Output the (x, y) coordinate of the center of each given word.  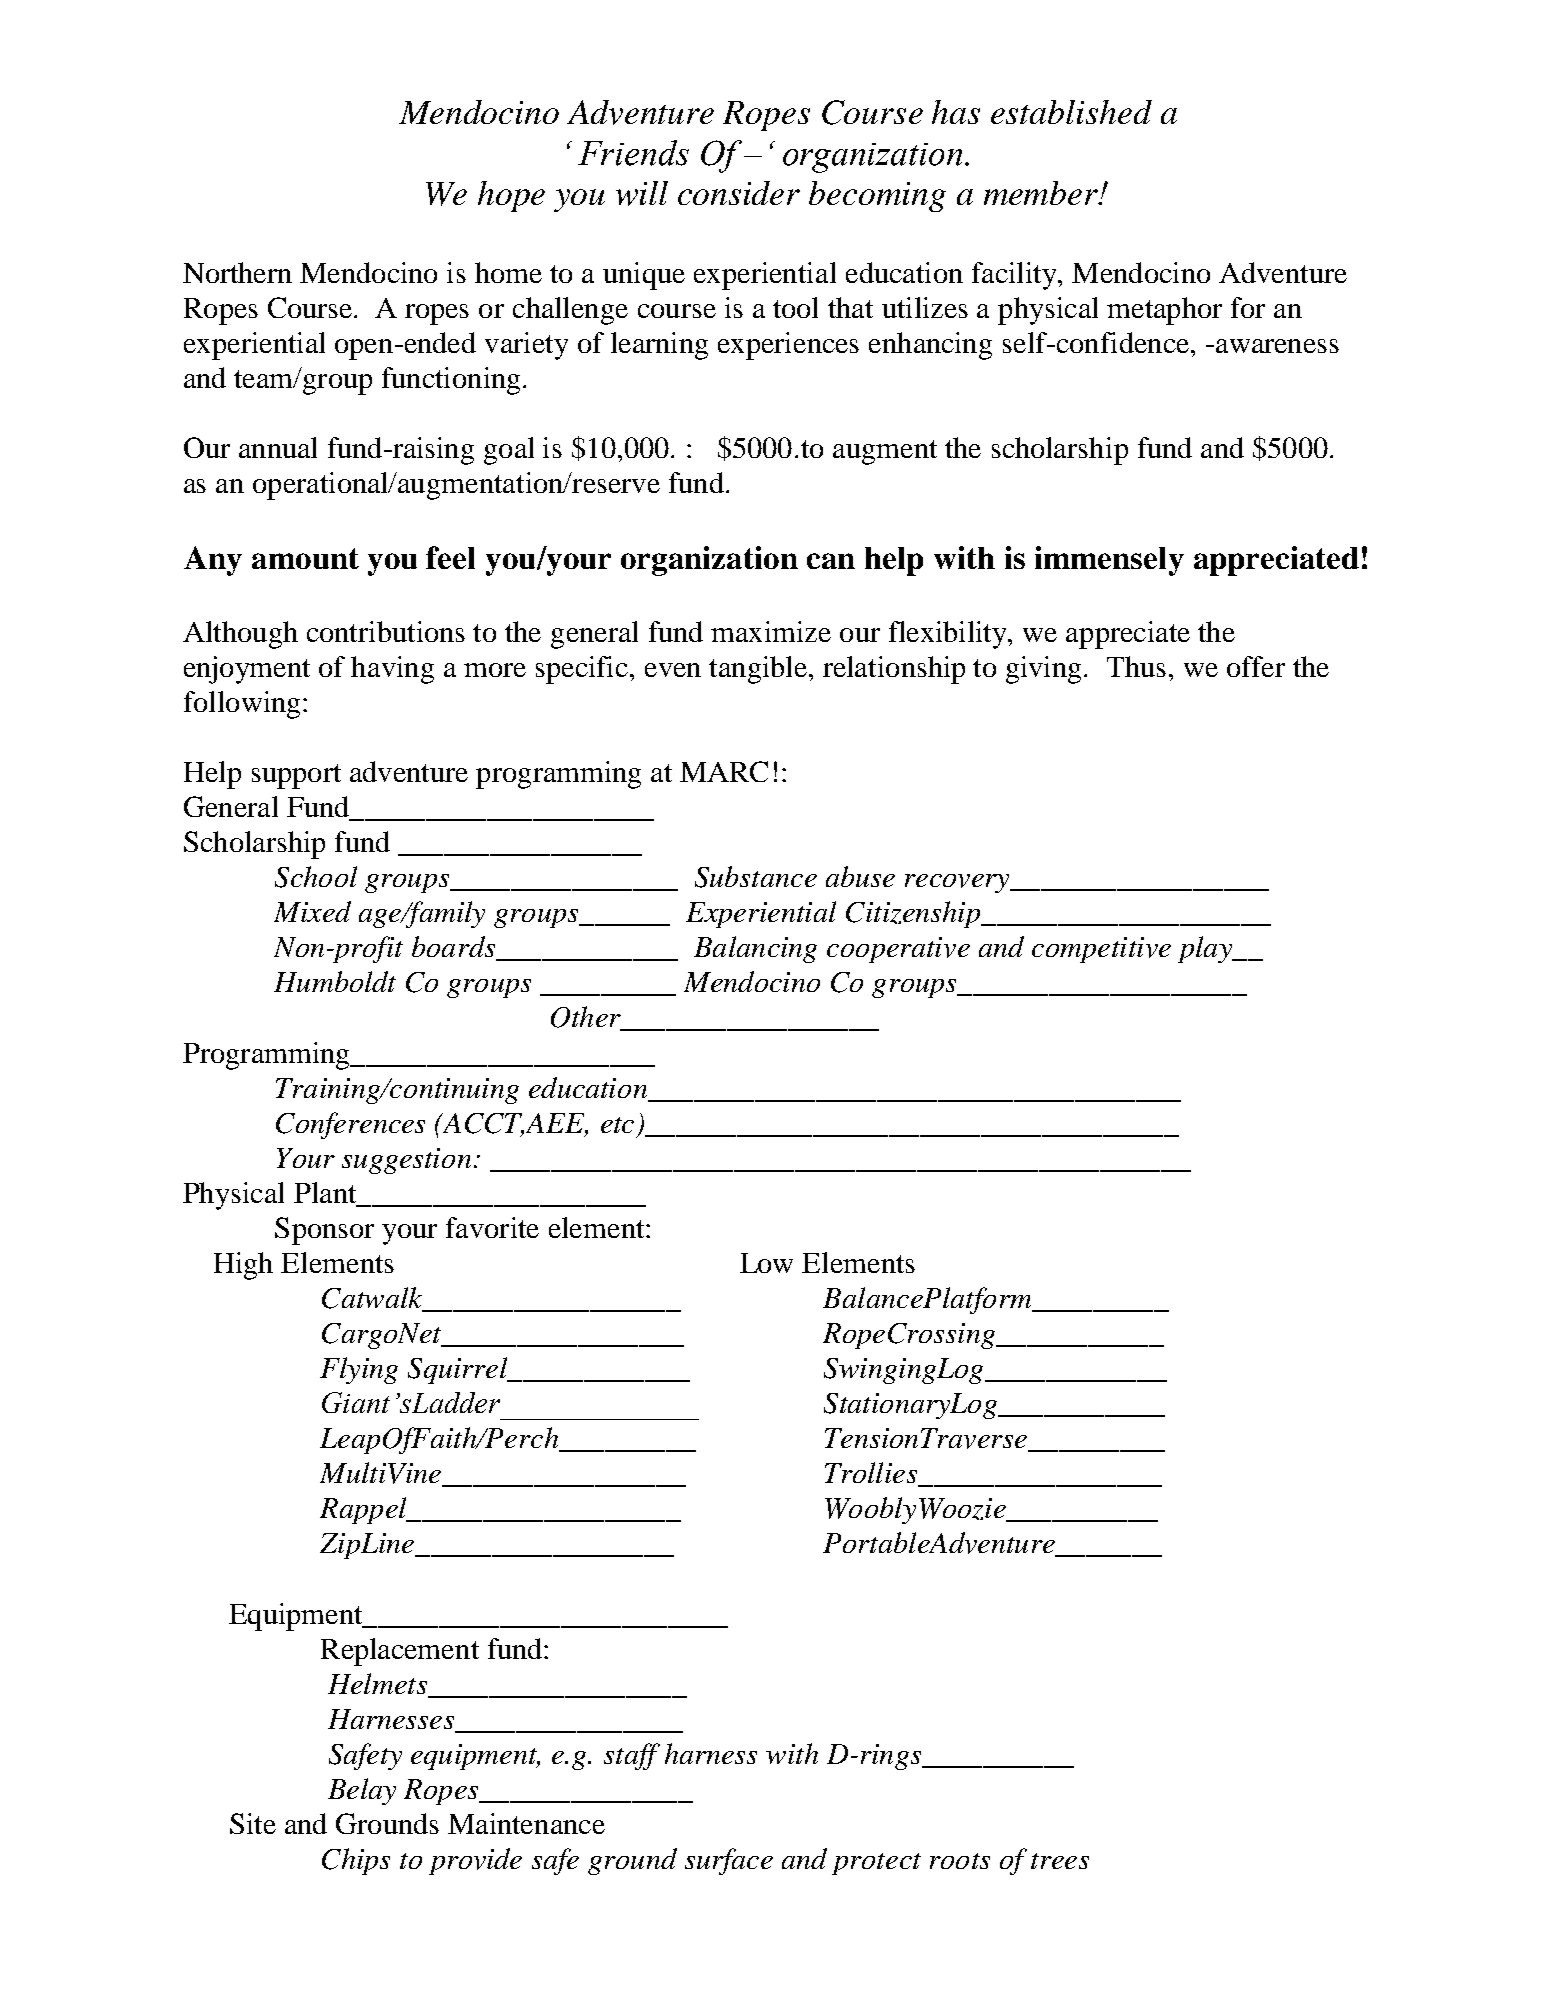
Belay (362, 1791)
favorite (492, 1227)
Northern (237, 272)
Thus (1136, 666)
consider (739, 193)
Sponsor (324, 1231)
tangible (759, 670)
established (1071, 112)
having (392, 670)
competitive (1101, 950)
